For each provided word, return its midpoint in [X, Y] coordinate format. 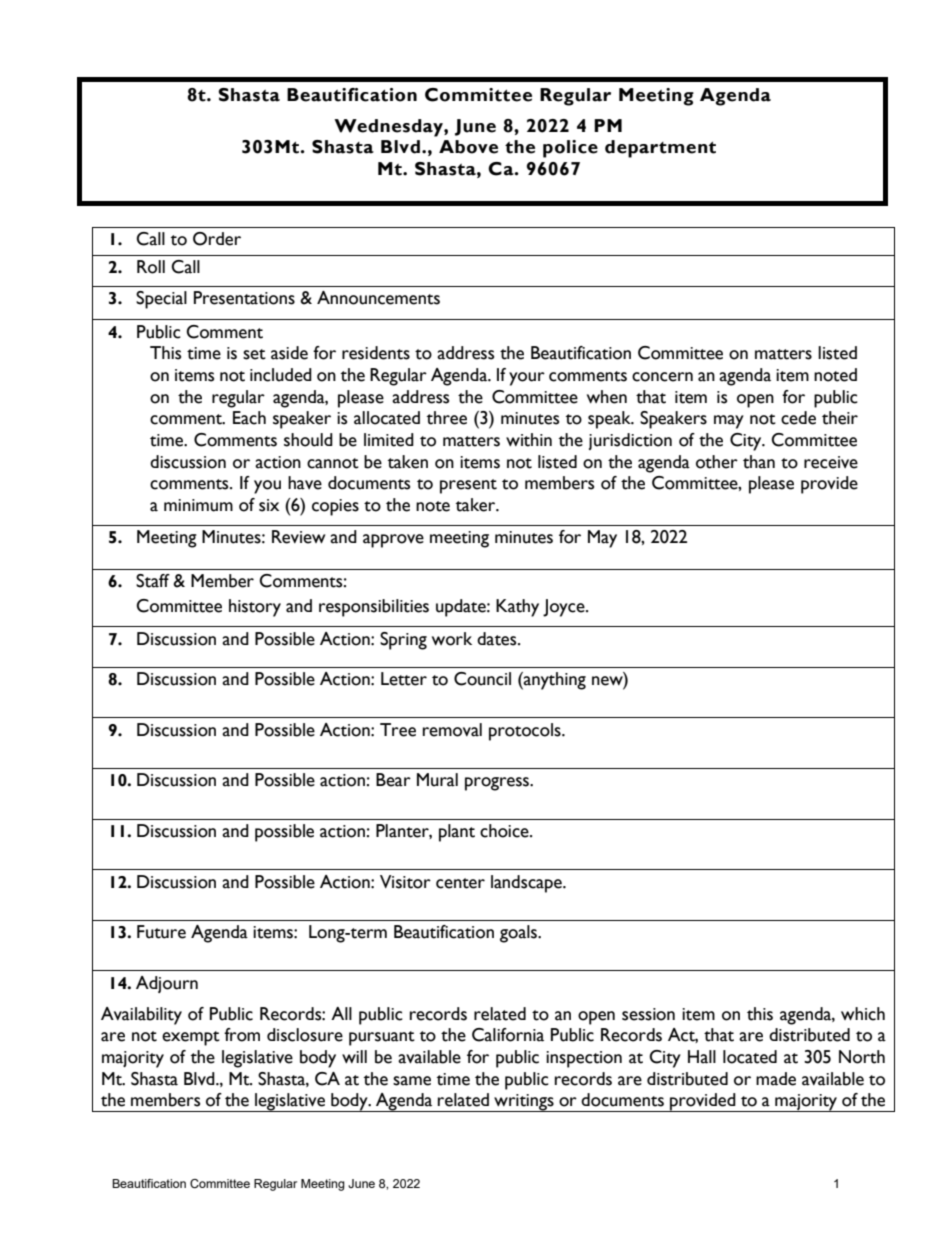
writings [524, 1103]
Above [468, 147]
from [242, 1035]
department [660, 149]
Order [217, 239]
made [776, 1079]
